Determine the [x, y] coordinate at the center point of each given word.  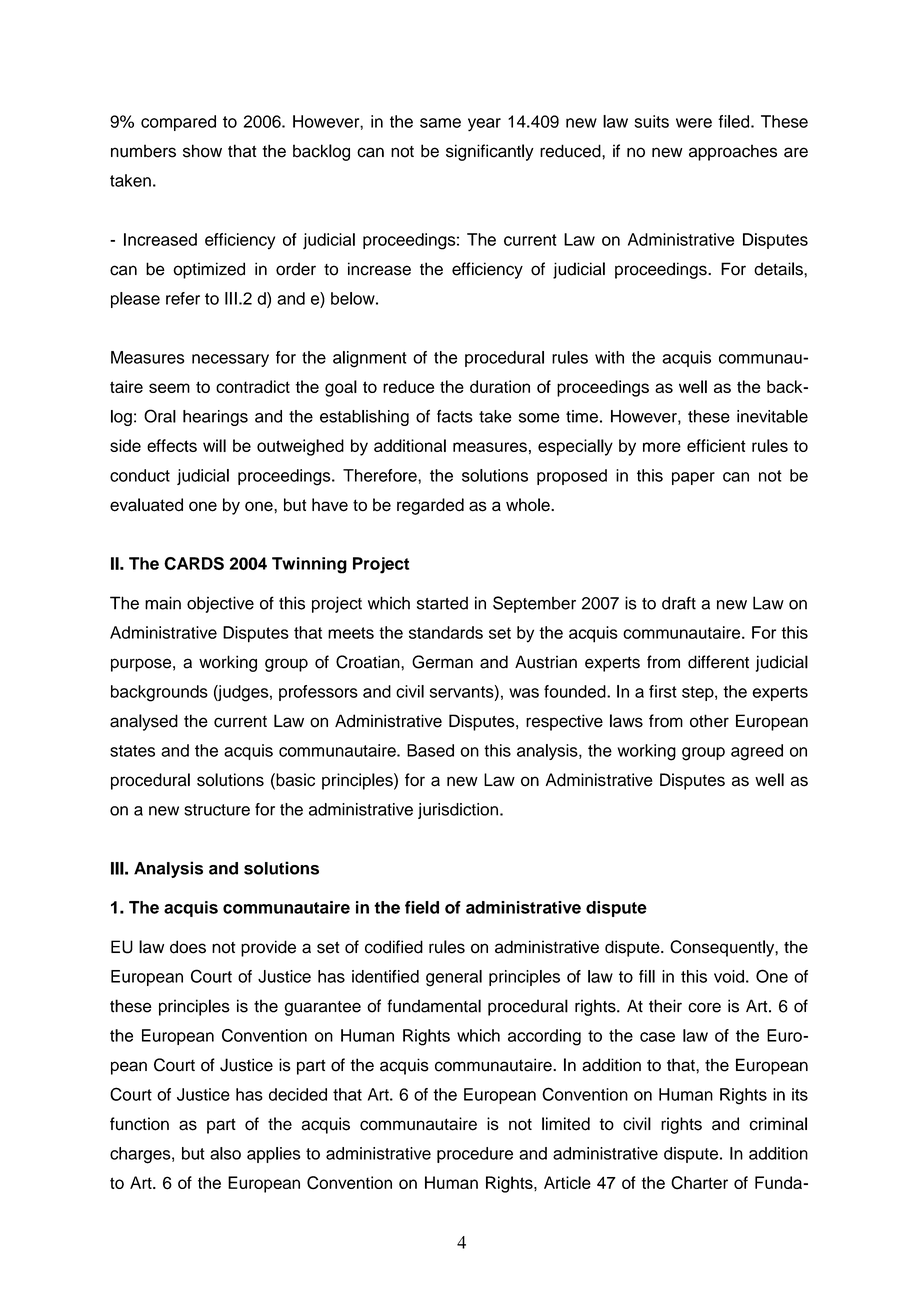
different [718, 662]
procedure [475, 1155]
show [202, 151]
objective [220, 604]
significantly [490, 152]
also [225, 1153]
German [442, 662]
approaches [733, 152]
